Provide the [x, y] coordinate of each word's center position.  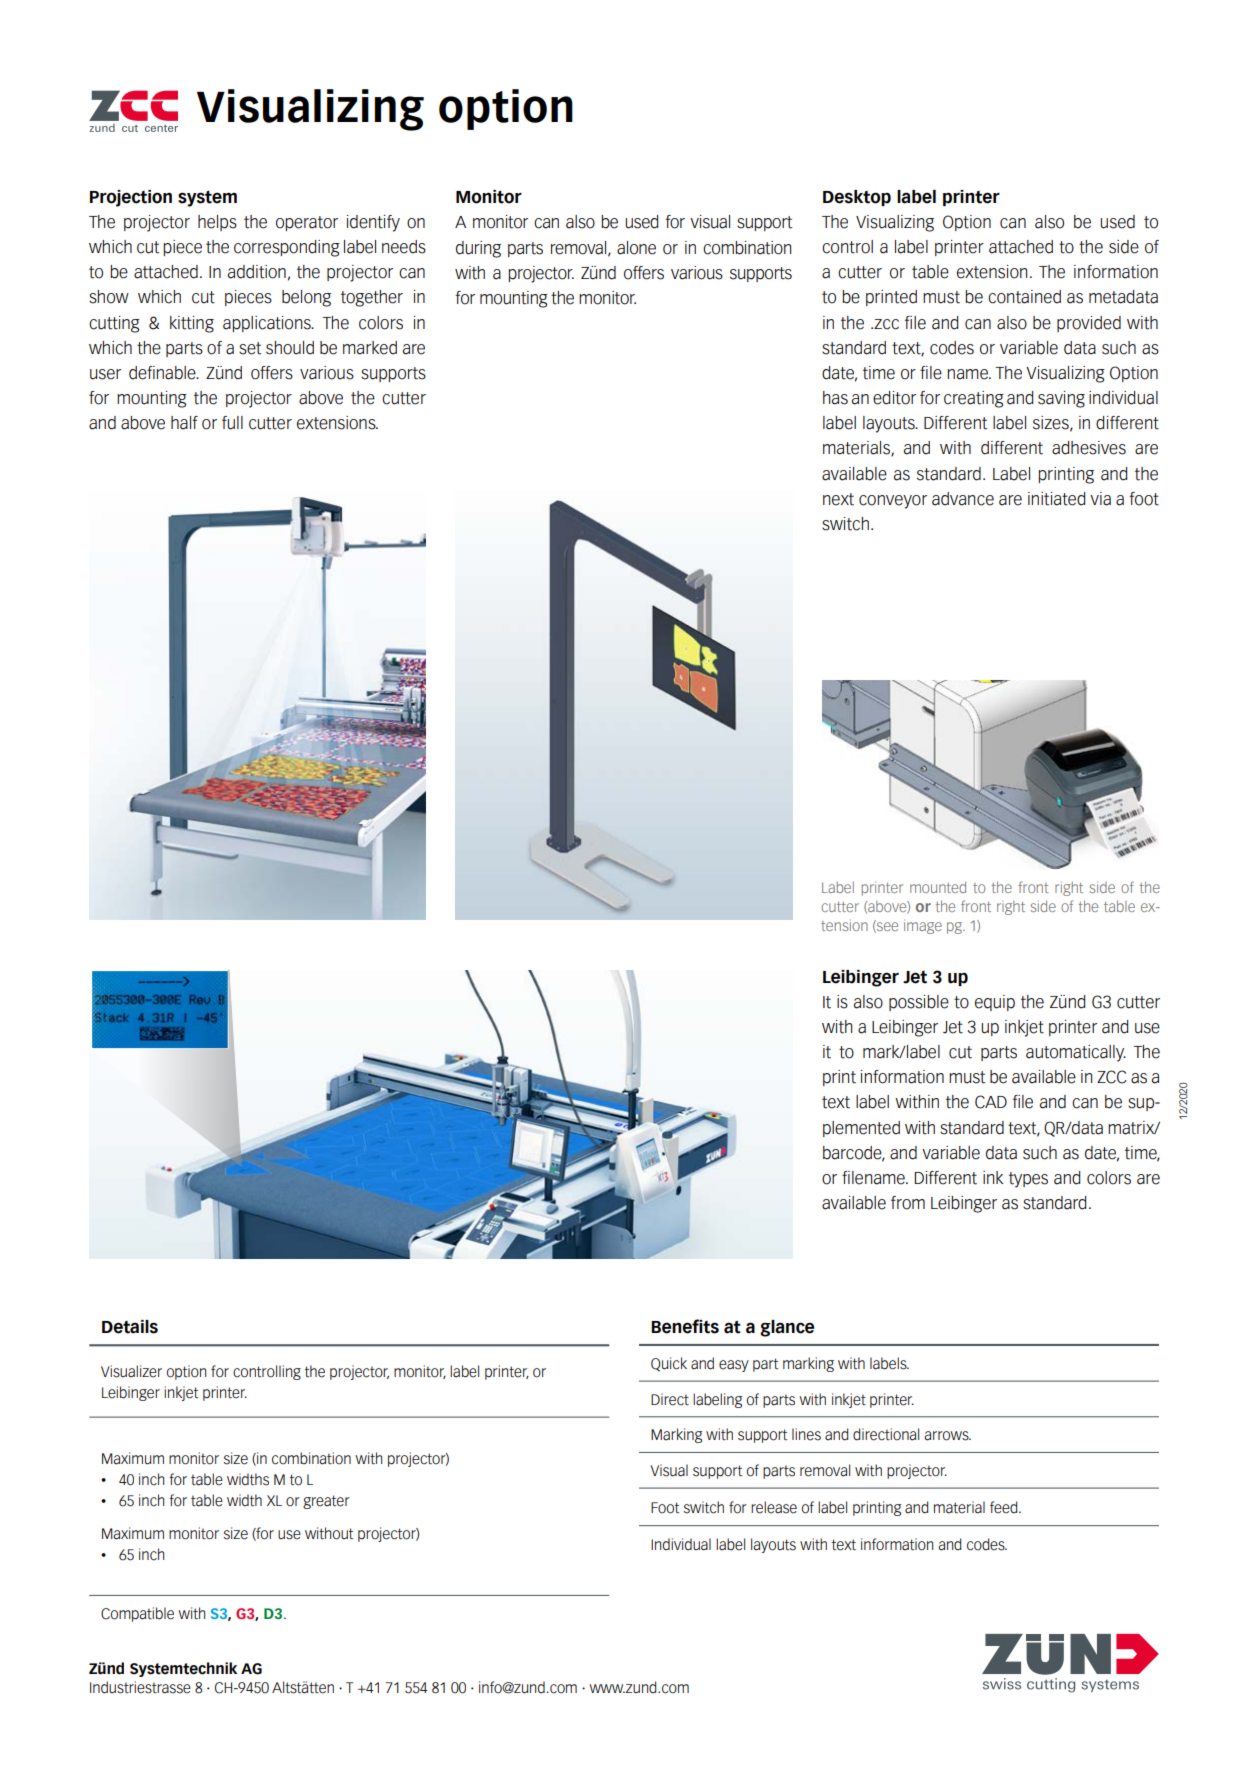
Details [130, 1327]
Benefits [685, 1326]
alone [636, 248]
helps [217, 223]
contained [1024, 297]
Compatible [137, 1614]
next [838, 499]
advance [963, 499]
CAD [991, 1102]
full [232, 423]
